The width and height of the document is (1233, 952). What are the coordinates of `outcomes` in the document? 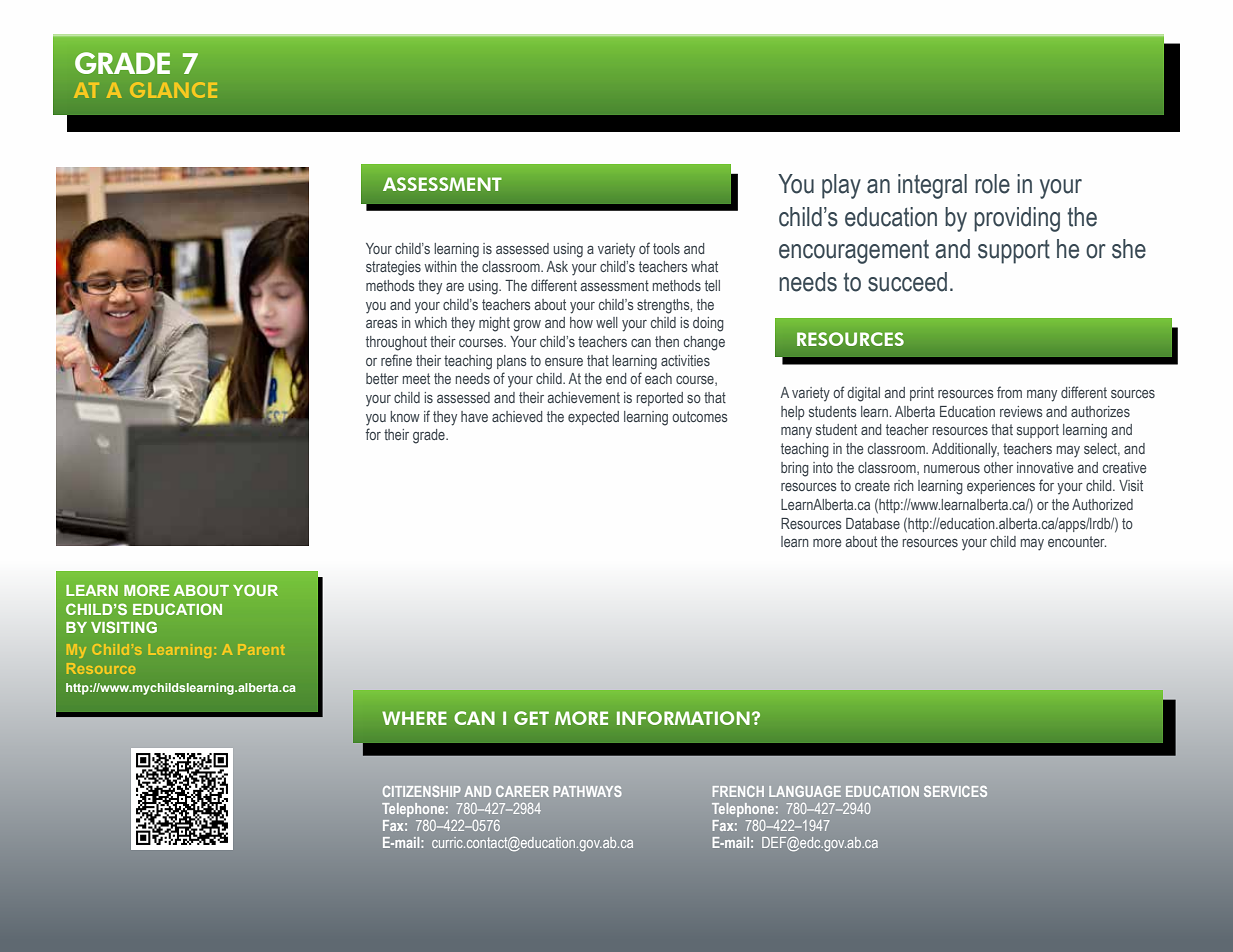 It's located at (700, 416).
